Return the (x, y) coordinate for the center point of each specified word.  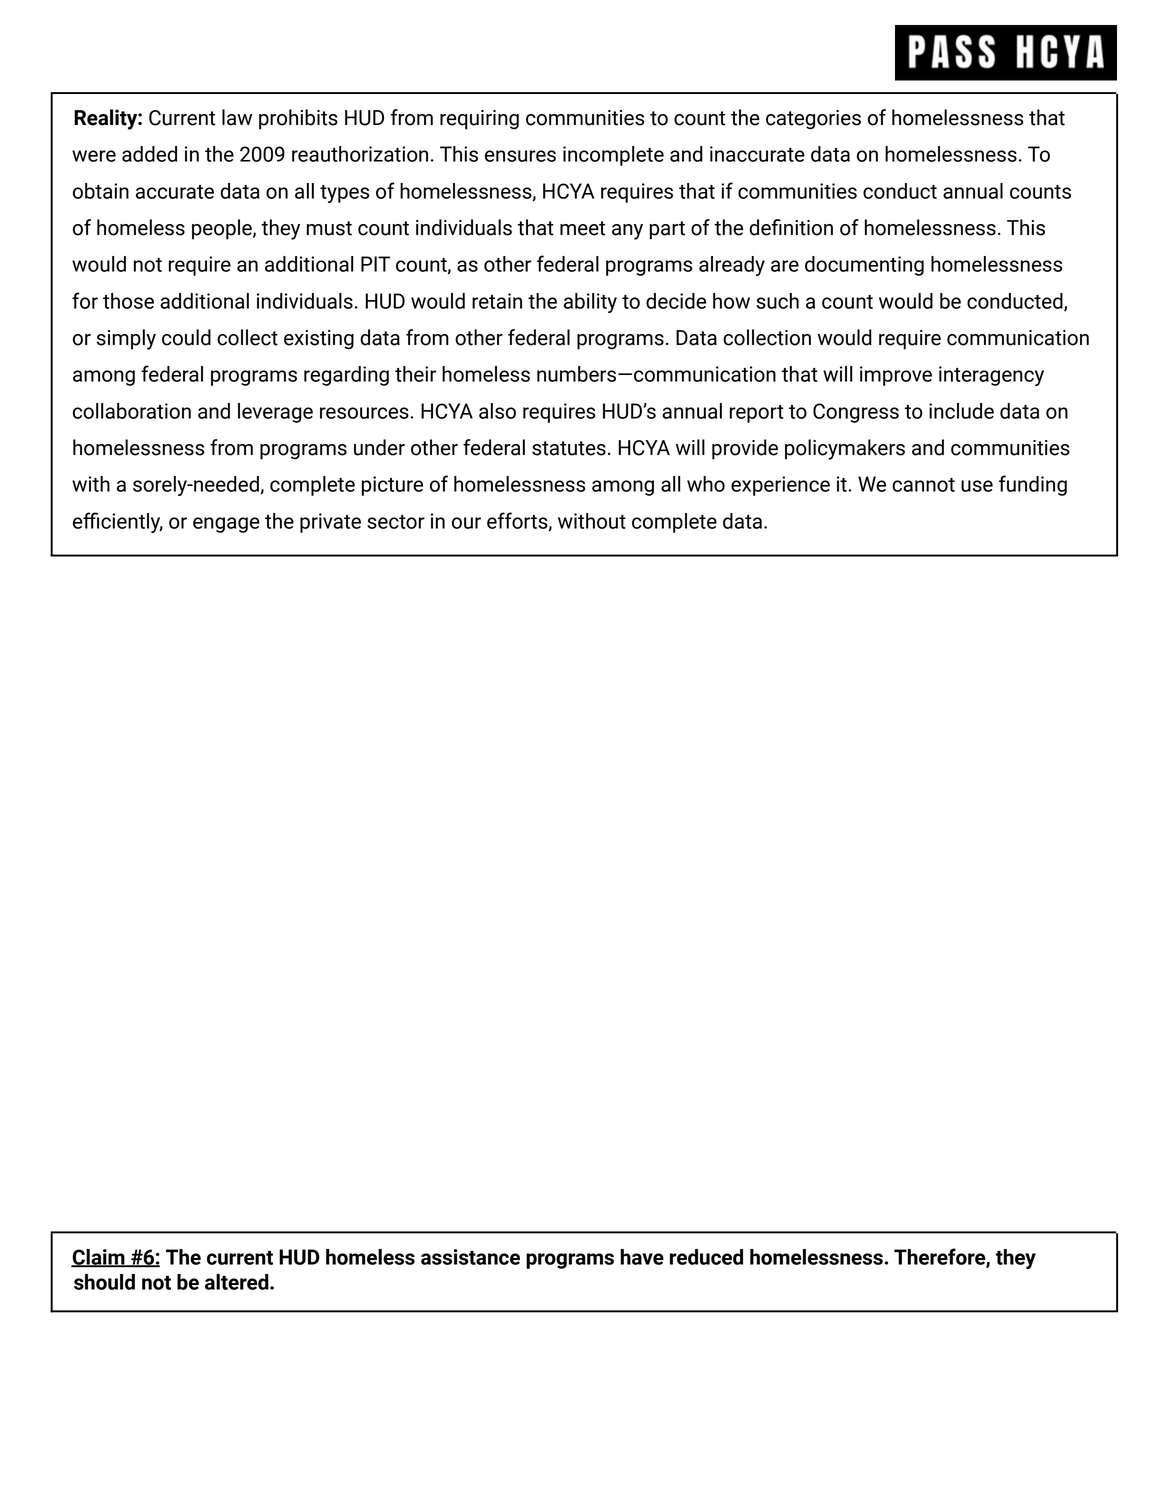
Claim (99, 1258)
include (961, 411)
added (149, 154)
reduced (706, 1257)
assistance (470, 1257)
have (642, 1257)
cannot (923, 485)
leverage (275, 413)
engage (226, 525)
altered (238, 1282)
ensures (520, 156)
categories (813, 120)
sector (396, 522)
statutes (569, 448)
